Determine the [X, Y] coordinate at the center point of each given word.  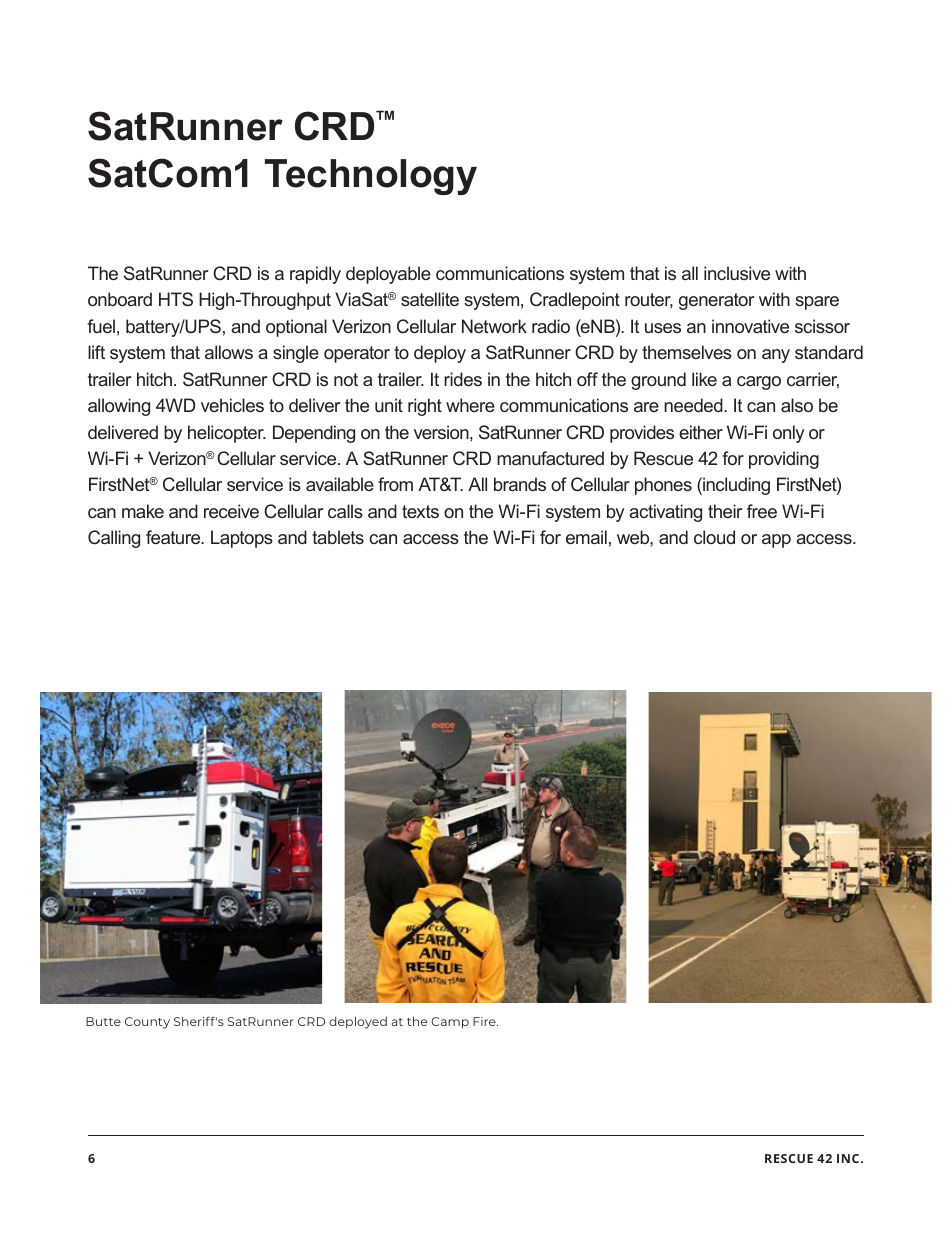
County [147, 1023]
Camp [450, 1023]
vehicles [232, 405]
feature [174, 537]
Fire [485, 1021]
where [470, 405]
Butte [103, 1021]
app [776, 541]
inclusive [737, 273]
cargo [759, 383]
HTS [176, 299]
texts [420, 511]
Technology [371, 177]
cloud [714, 537]
